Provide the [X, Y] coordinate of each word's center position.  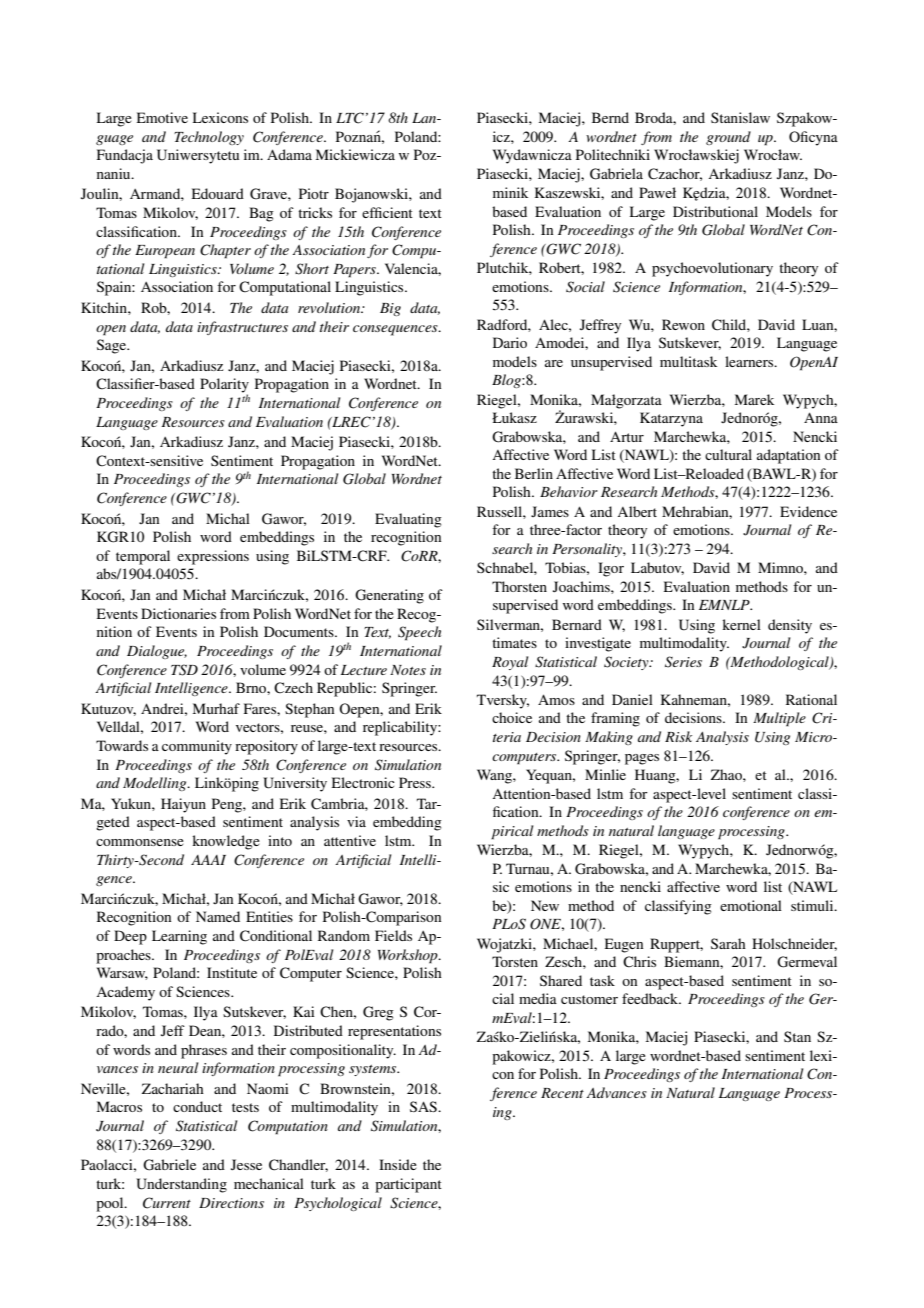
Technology [209, 138]
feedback [651, 998]
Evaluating [408, 520]
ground [728, 138]
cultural [728, 454]
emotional [751, 905]
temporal [143, 557]
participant [408, 1185]
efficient [387, 212]
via [356, 821]
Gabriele [169, 1165]
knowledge [226, 842]
